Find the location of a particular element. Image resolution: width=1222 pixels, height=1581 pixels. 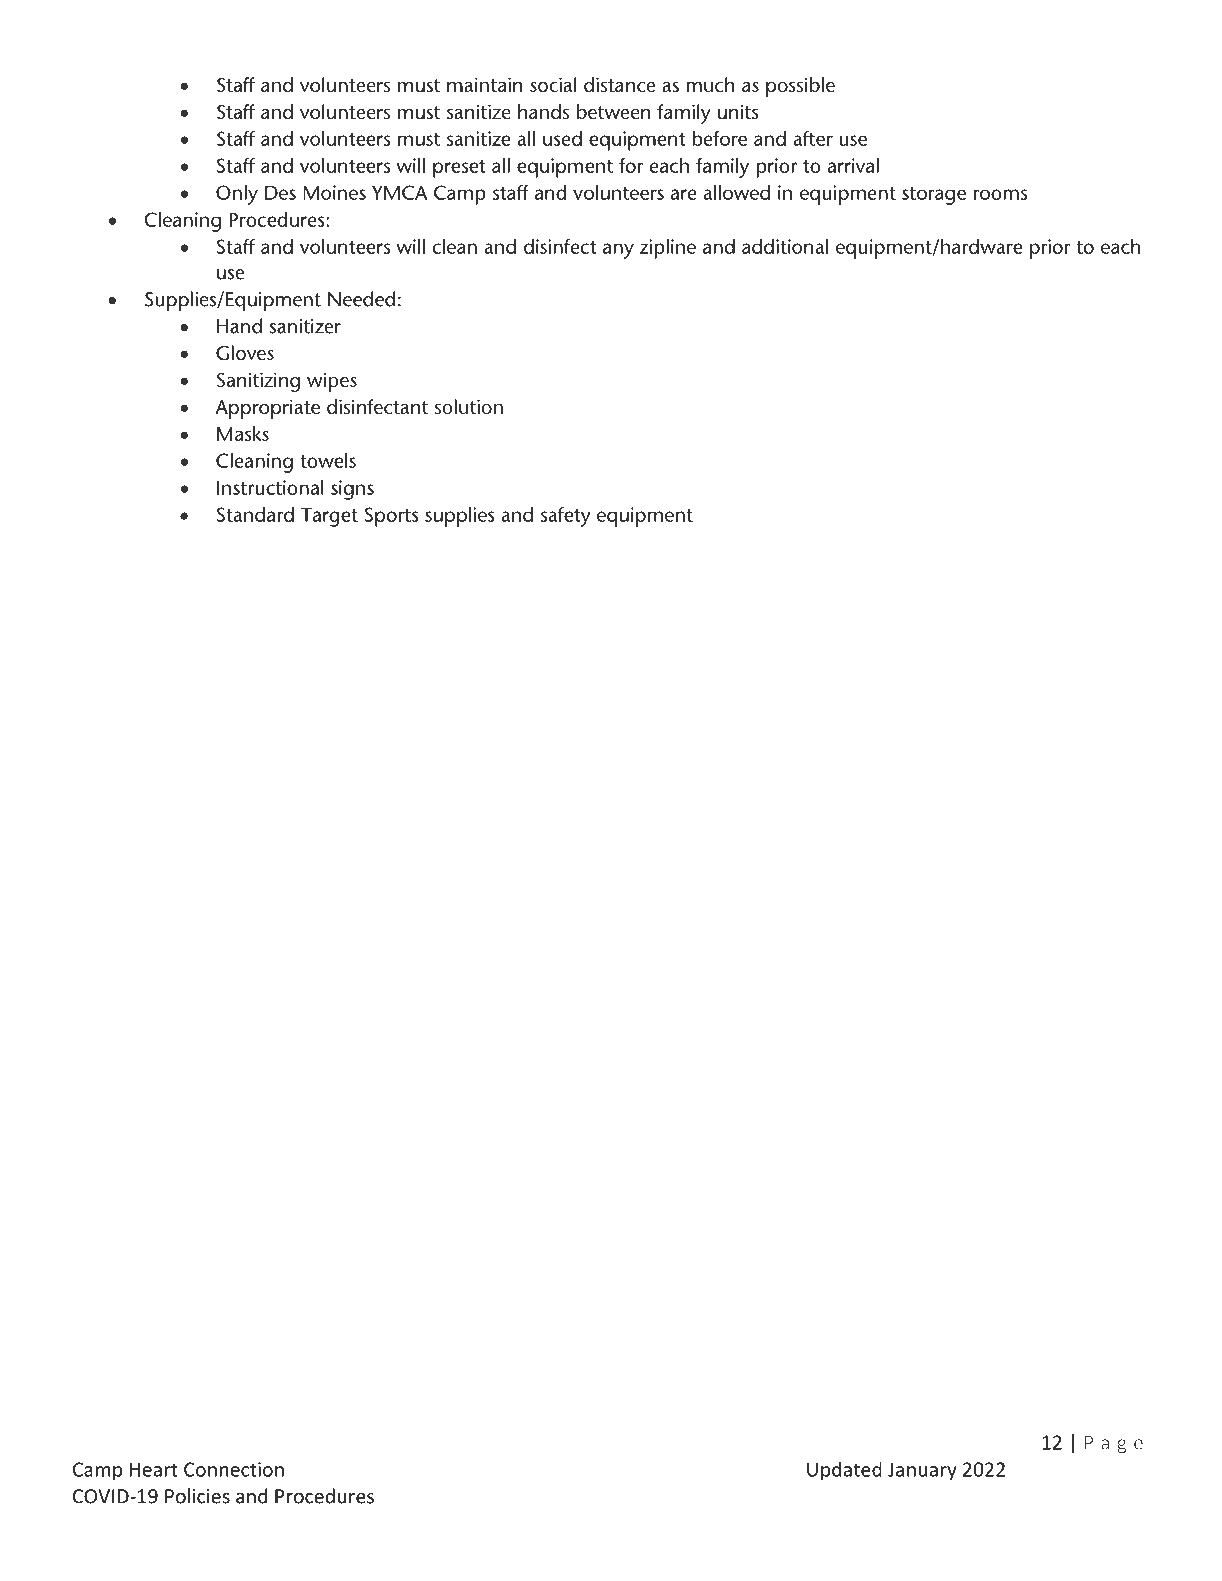

Updated is located at coordinates (844, 1471).
